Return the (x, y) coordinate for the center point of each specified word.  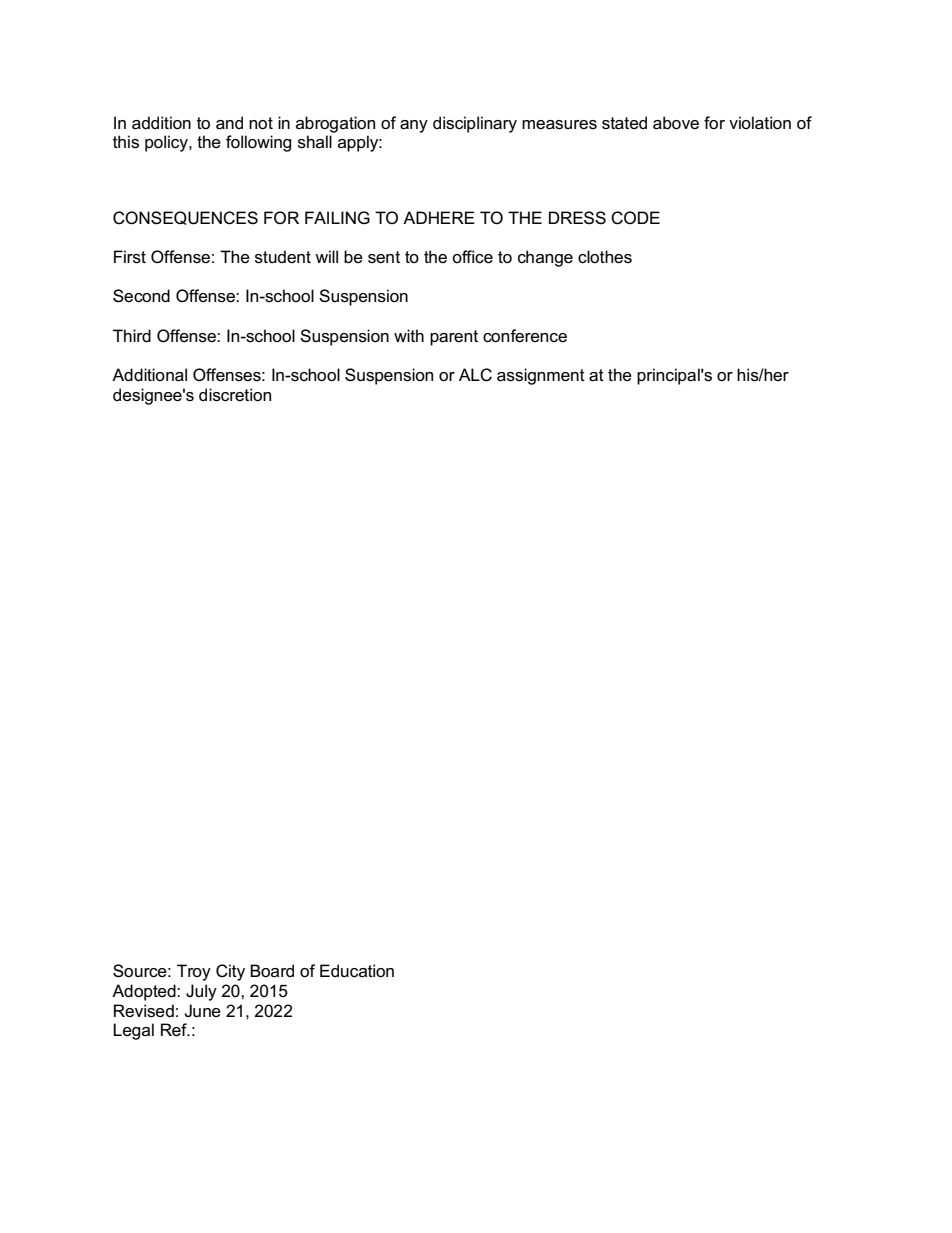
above (676, 123)
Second (141, 296)
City (230, 972)
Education (357, 971)
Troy (194, 972)
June (202, 1011)
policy (167, 143)
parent (454, 338)
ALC (475, 375)
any (414, 126)
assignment (541, 376)
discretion (235, 395)
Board (272, 971)
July (201, 992)
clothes (605, 257)
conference (525, 336)
